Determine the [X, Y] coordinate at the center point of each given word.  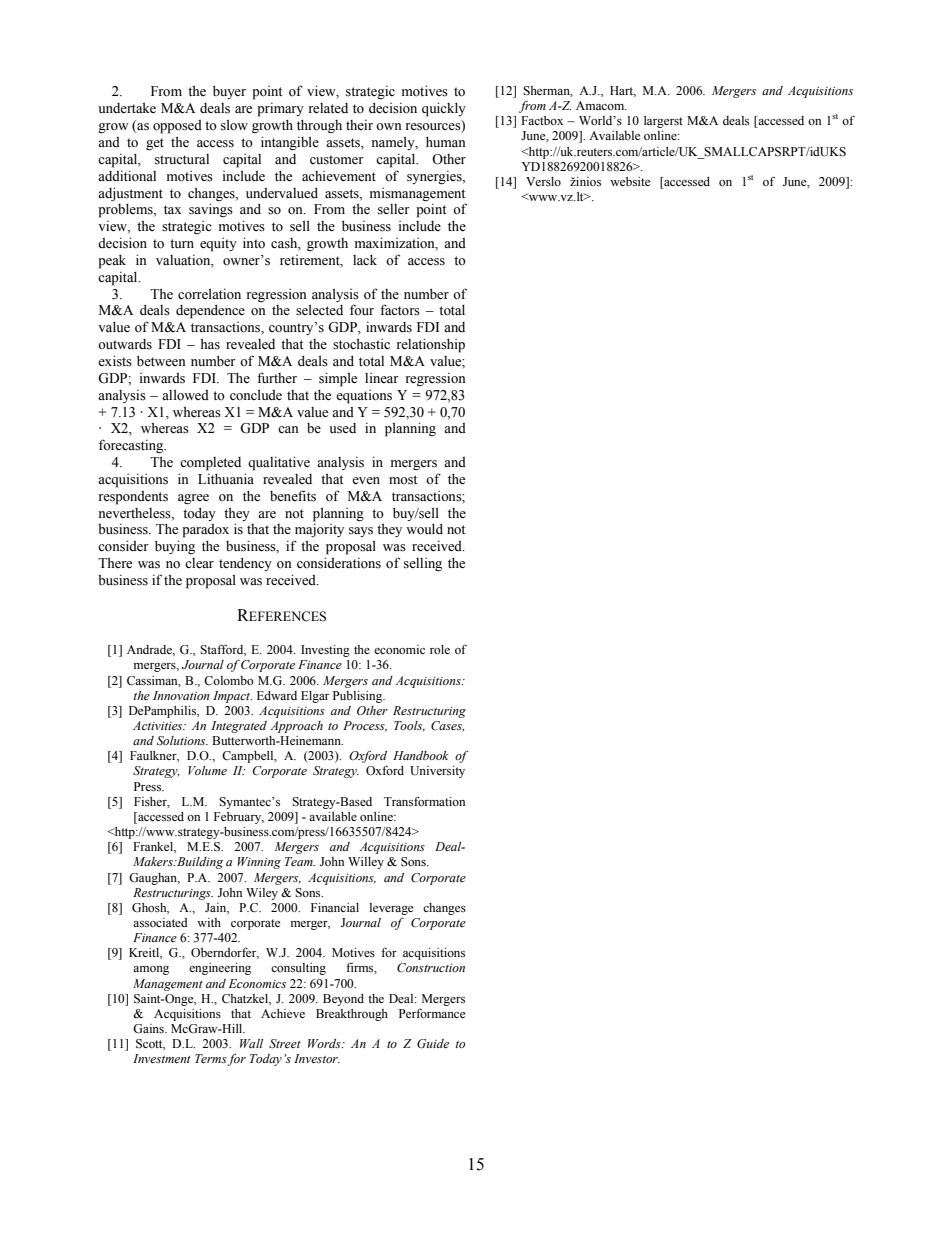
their [359, 124]
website [630, 181]
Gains [149, 1029]
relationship [431, 345]
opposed [177, 127]
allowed [185, 395]
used [342, 428]
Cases [447, 726]
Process [365, 726]
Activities [159, 725]
